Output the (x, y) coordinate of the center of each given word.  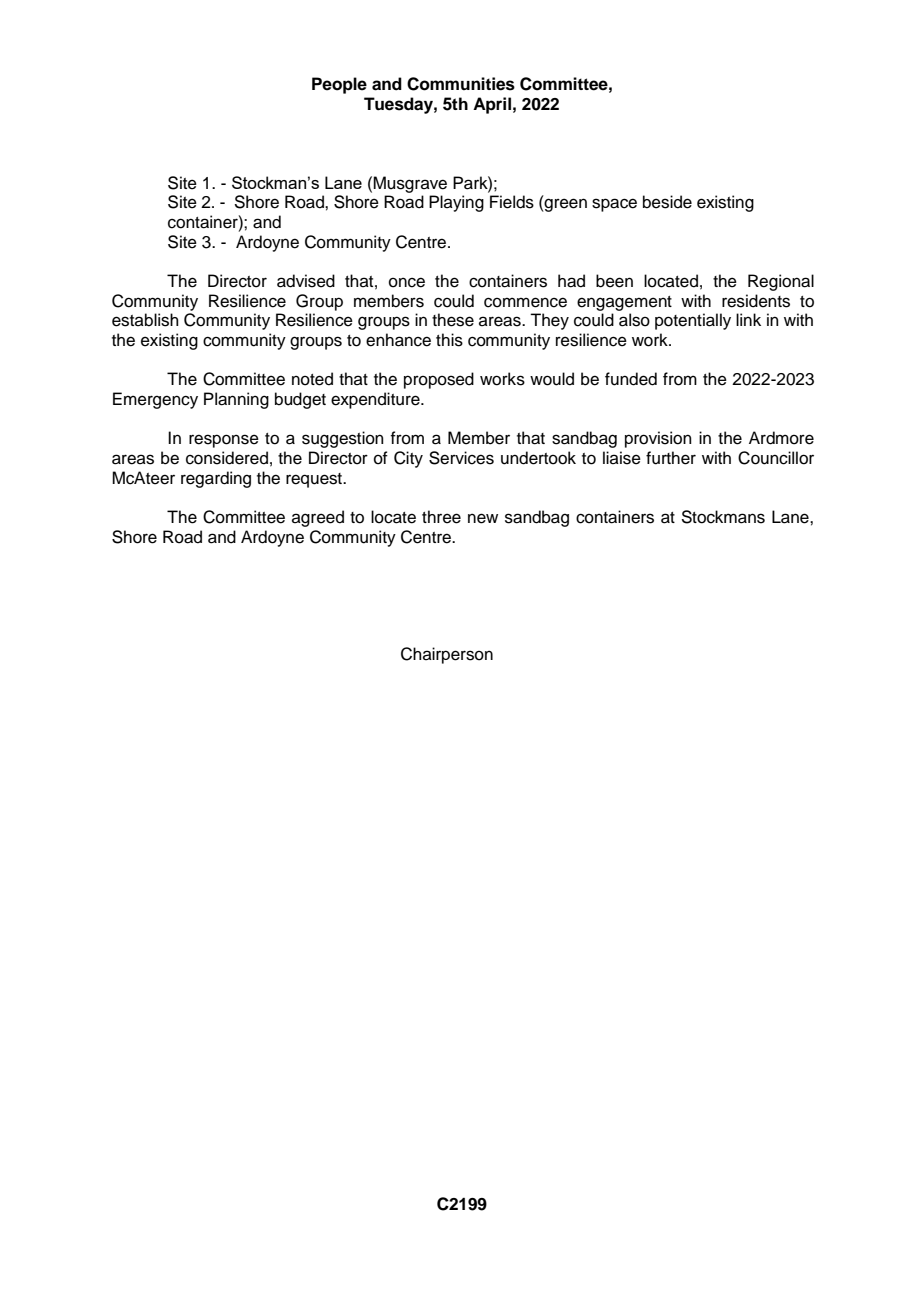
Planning (236, 400)
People (339, 85)
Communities (461, 84)
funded (631, 379)
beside (667, 202)
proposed (439, 380)
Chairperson (447, 655)
